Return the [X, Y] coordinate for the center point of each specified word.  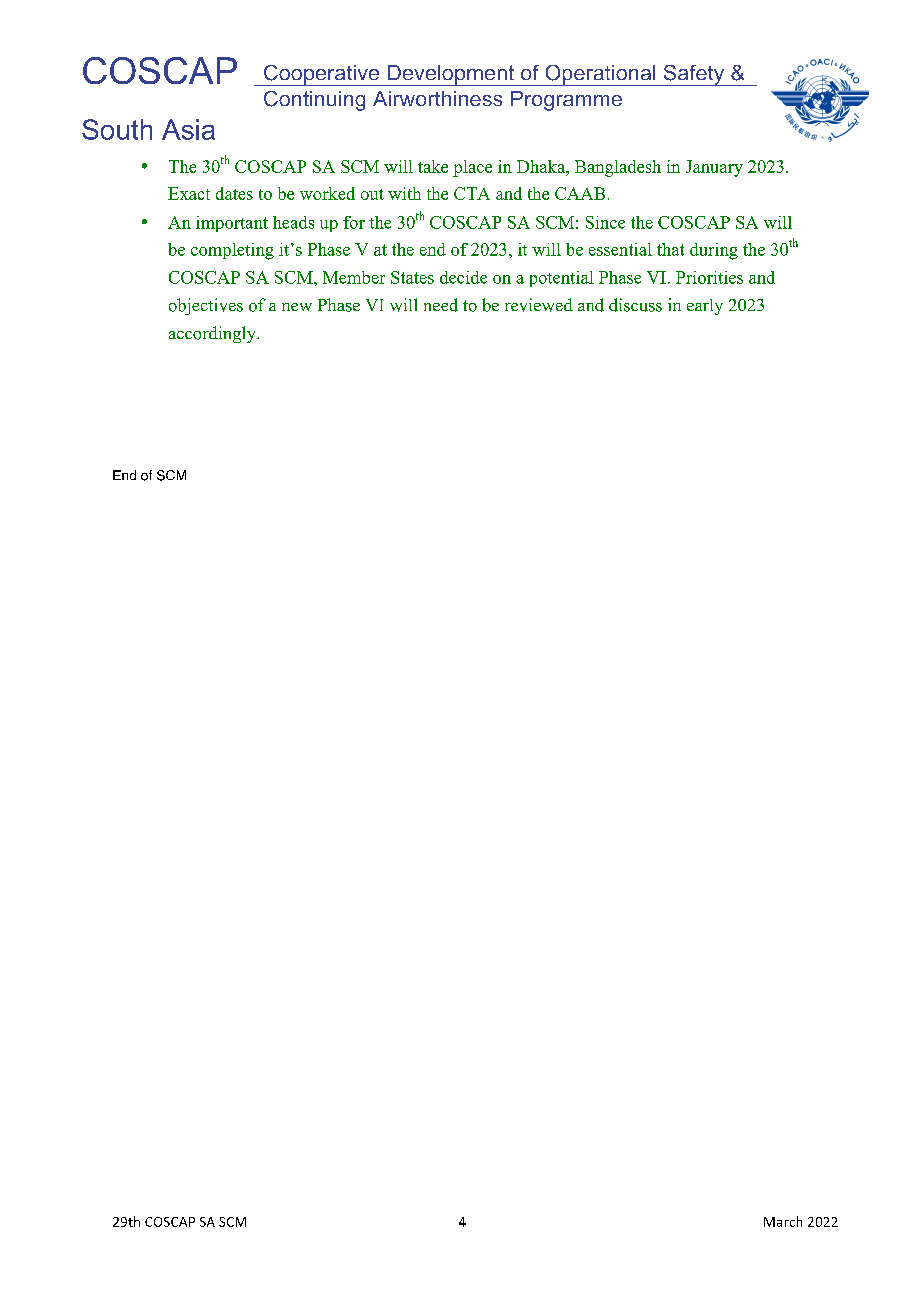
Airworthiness [437, 98]
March [783, 1221]
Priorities [709, 277]
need [441, 305]
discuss [635, 305]
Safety [694, 75]
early [705, 307]
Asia [188, 129]
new [297, 307]
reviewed [539, 305]
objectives [206, 306]
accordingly [213, 334]
